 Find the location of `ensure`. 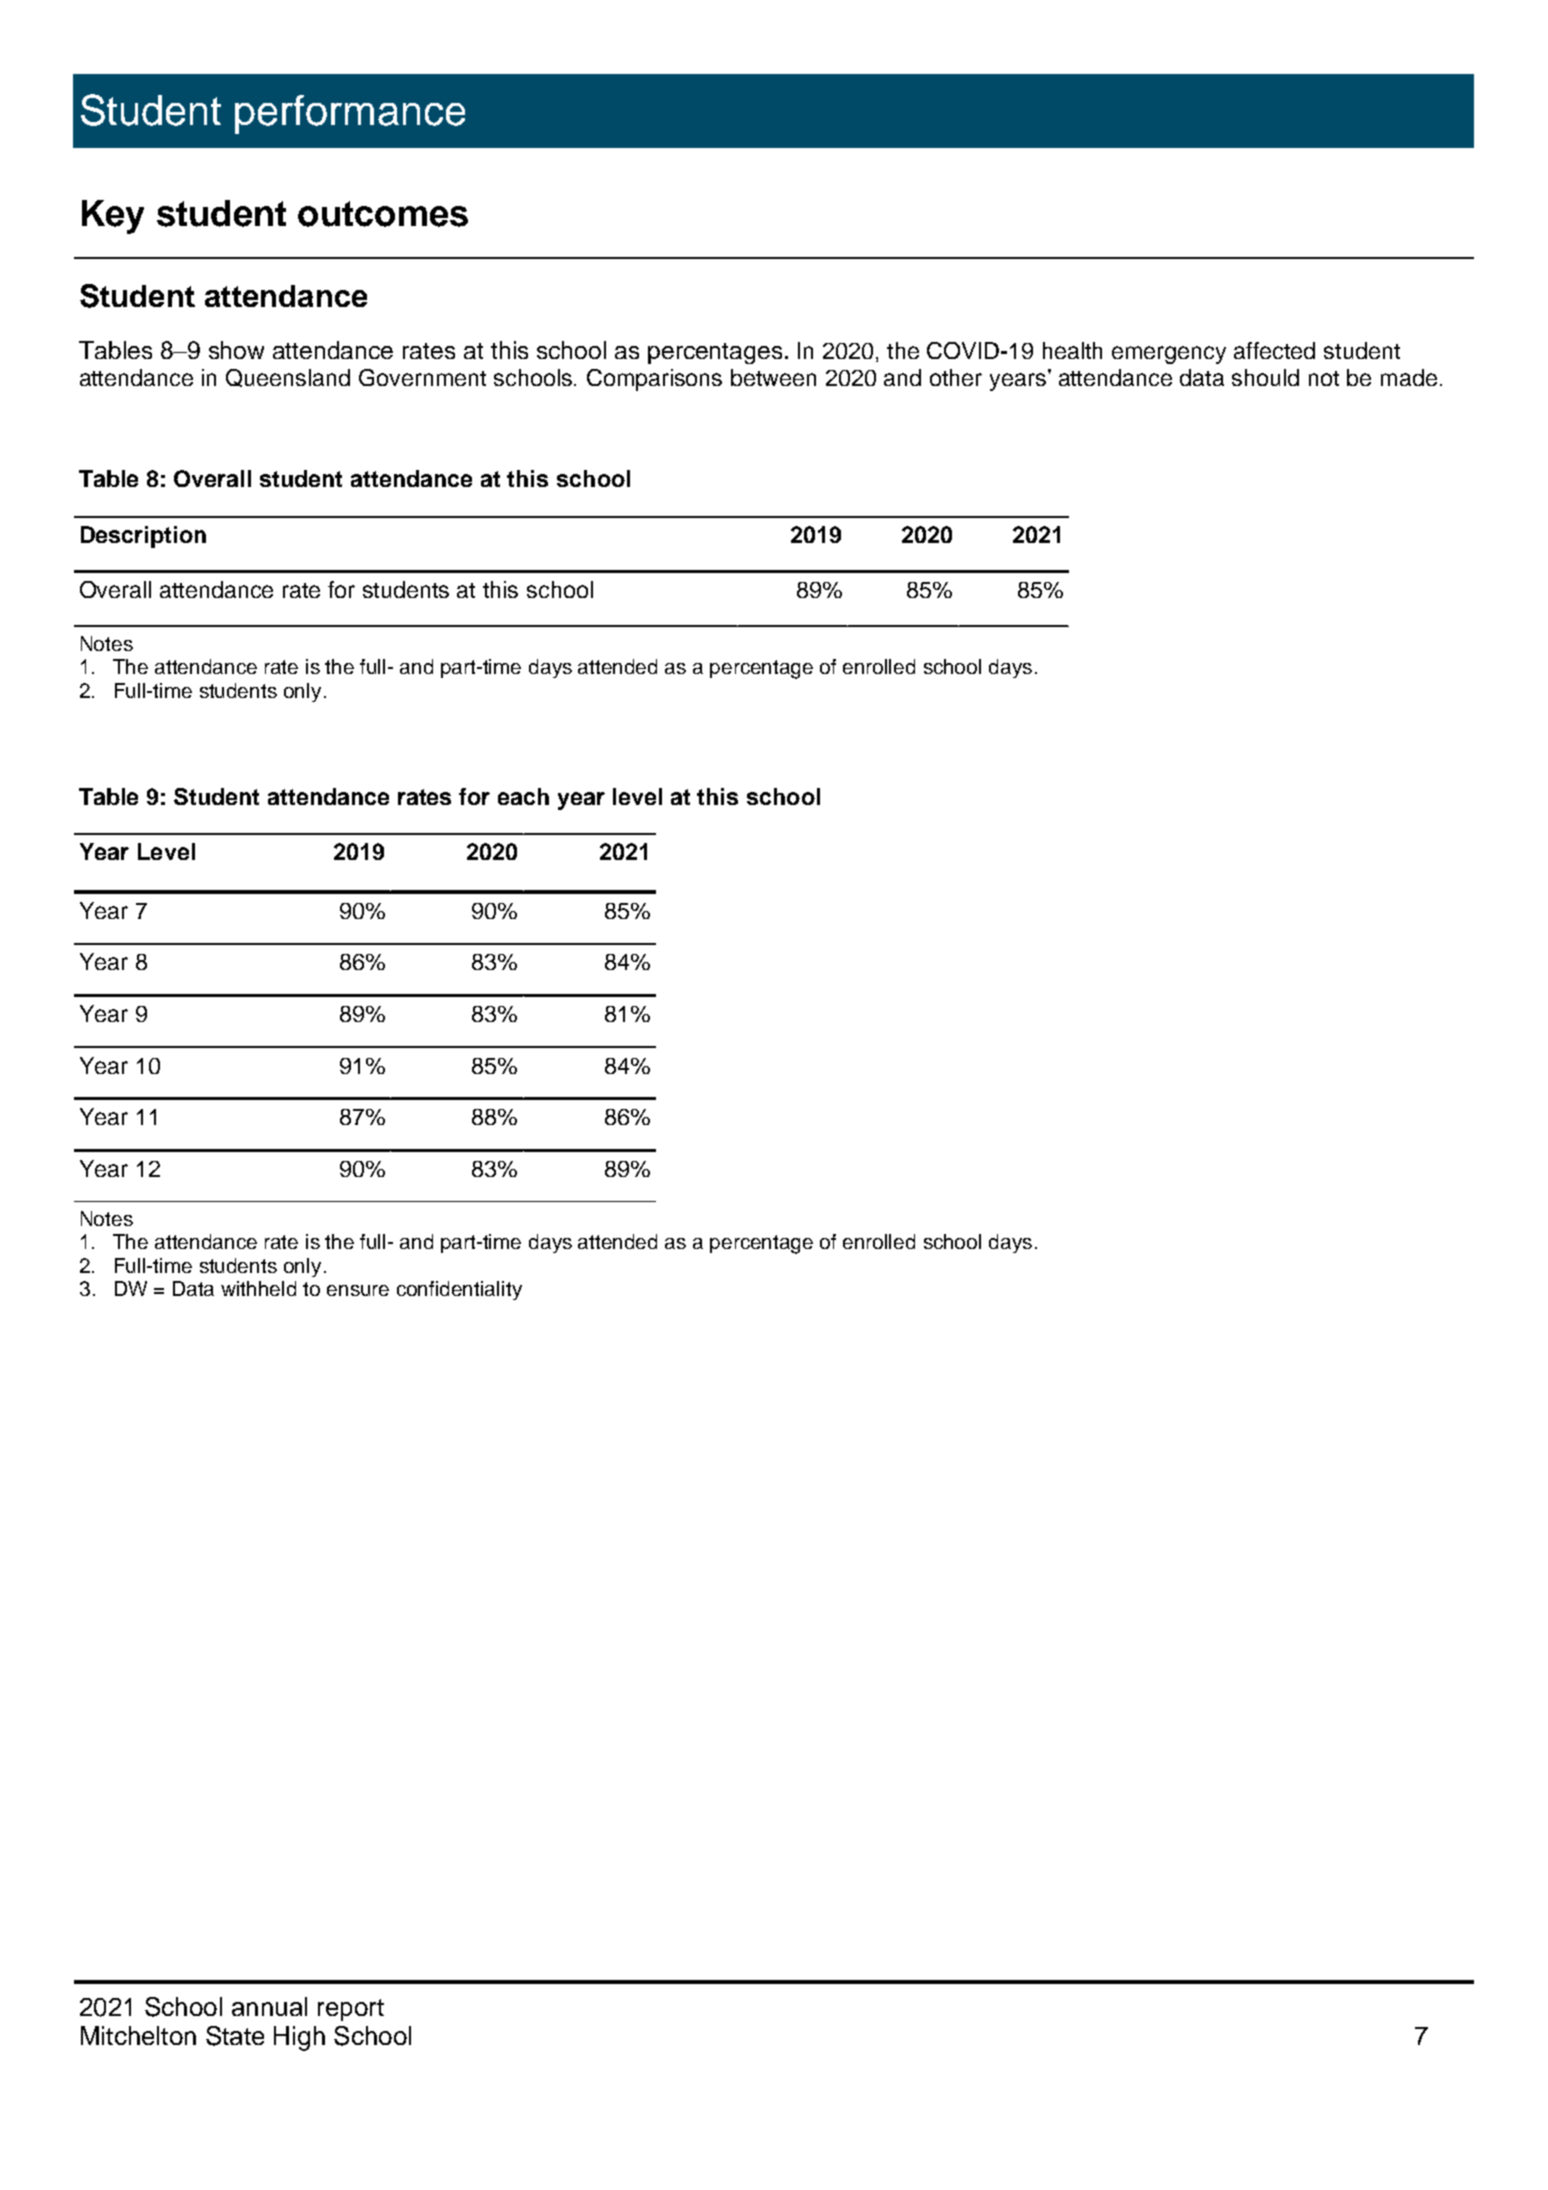

ensure is located at coordinates (358, 1290).
